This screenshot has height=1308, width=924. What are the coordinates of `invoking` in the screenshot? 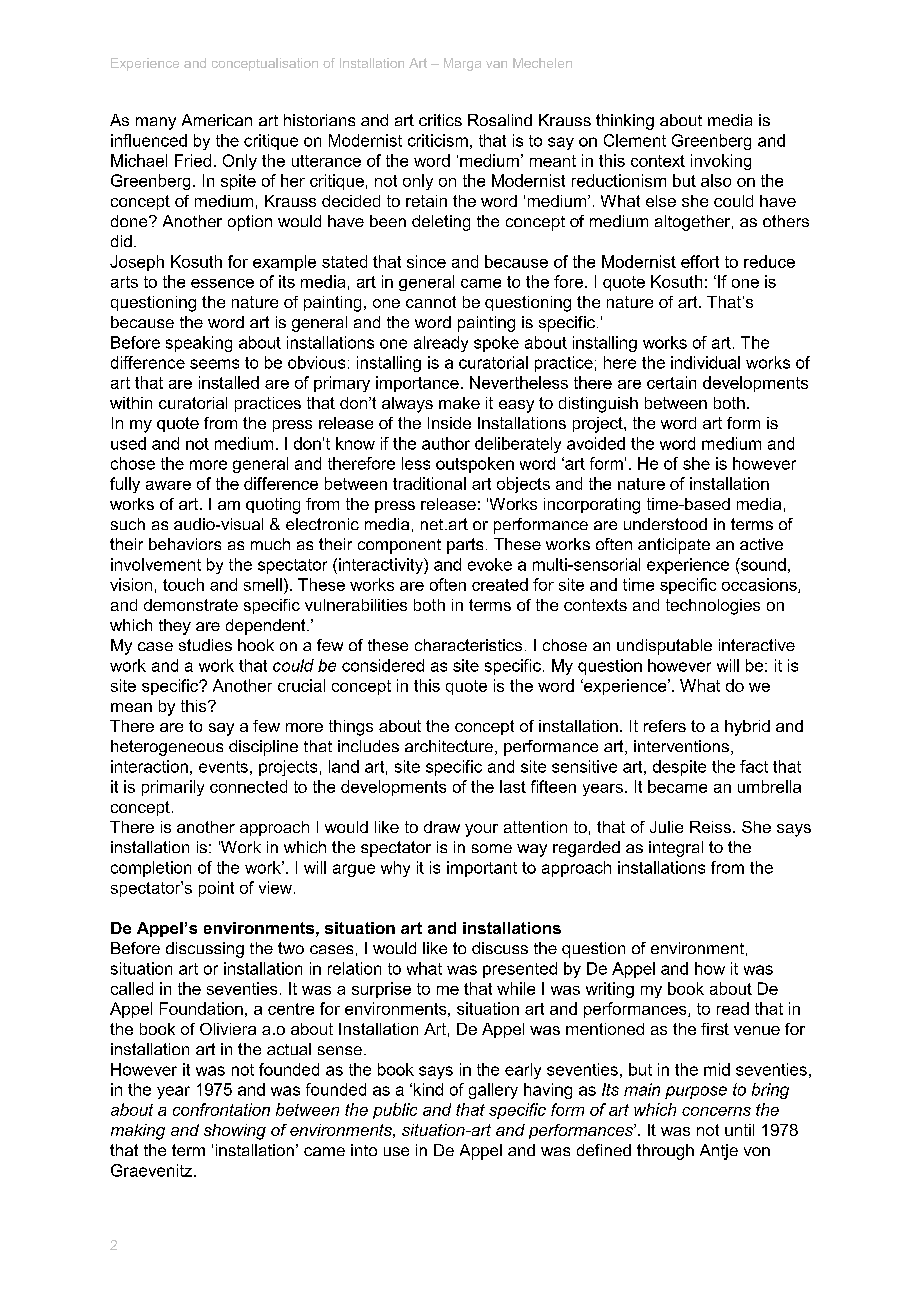 It's located at (721, 162).
